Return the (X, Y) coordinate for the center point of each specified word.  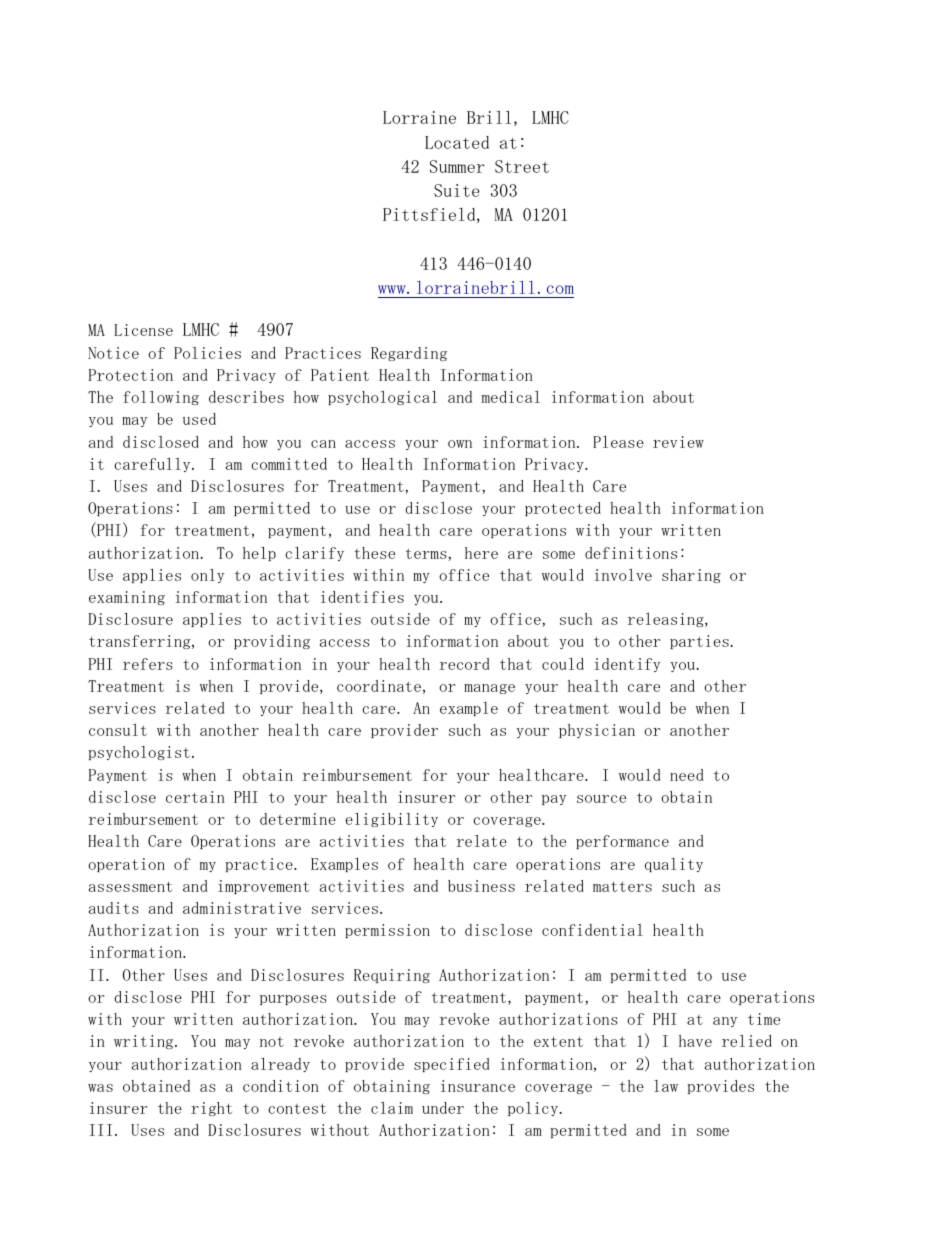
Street (522, 166)
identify (627, 665)
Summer (457, 166)
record (464, 664)
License (143, 330)
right (211, 1109)
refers (148, 664)
